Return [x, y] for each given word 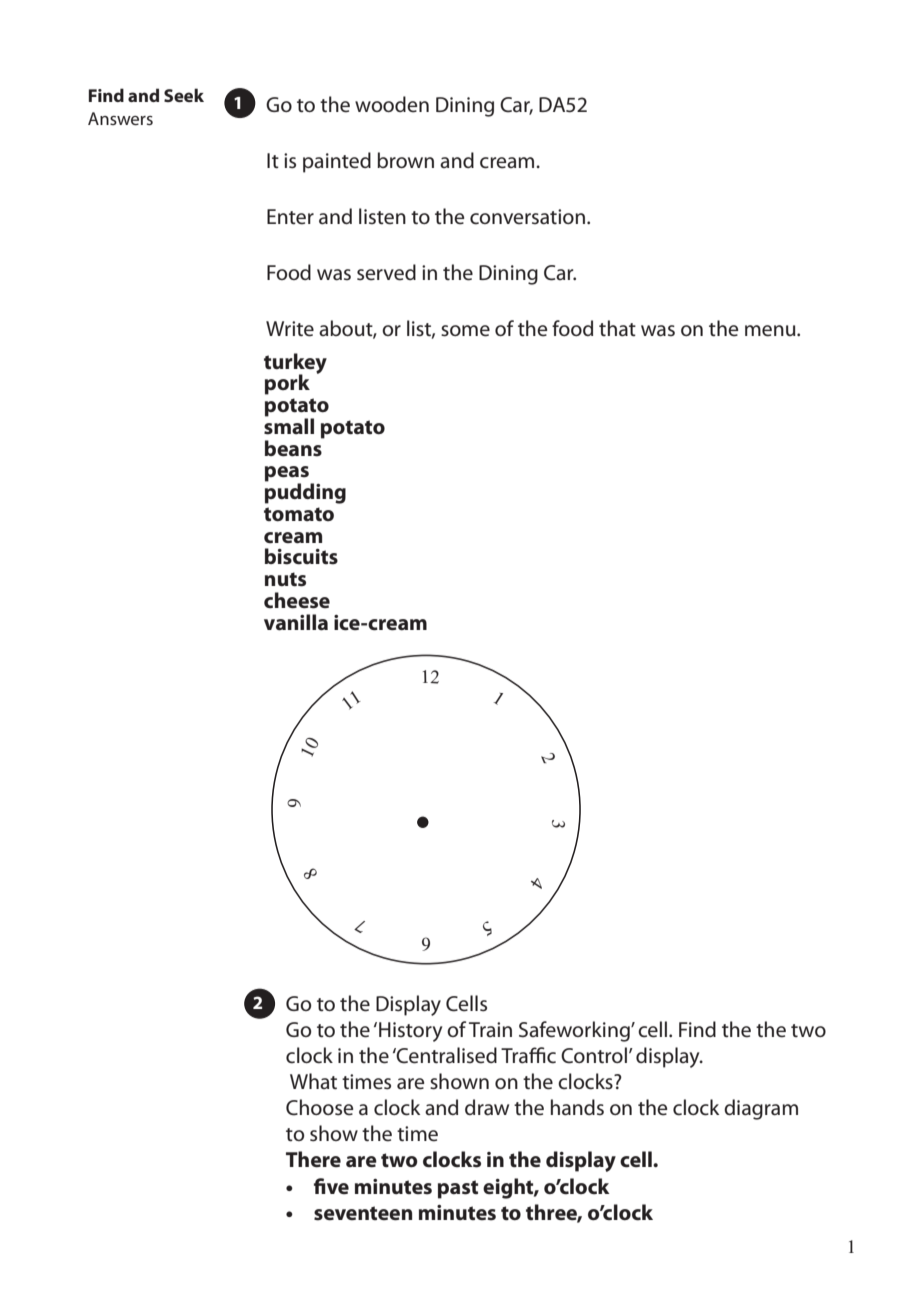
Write [290, 329]
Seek [184, 95]
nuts [285, 579]
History [410, 1032]
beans [294, 447]
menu [771, 331]
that [617, 328]
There [313, 1159]
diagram [761, 1109]
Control [594, 1055]
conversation [527, 217]
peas [287, 475]
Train [490, 1029]
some [465, 331]
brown [405, 160]
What [313, 1081]
